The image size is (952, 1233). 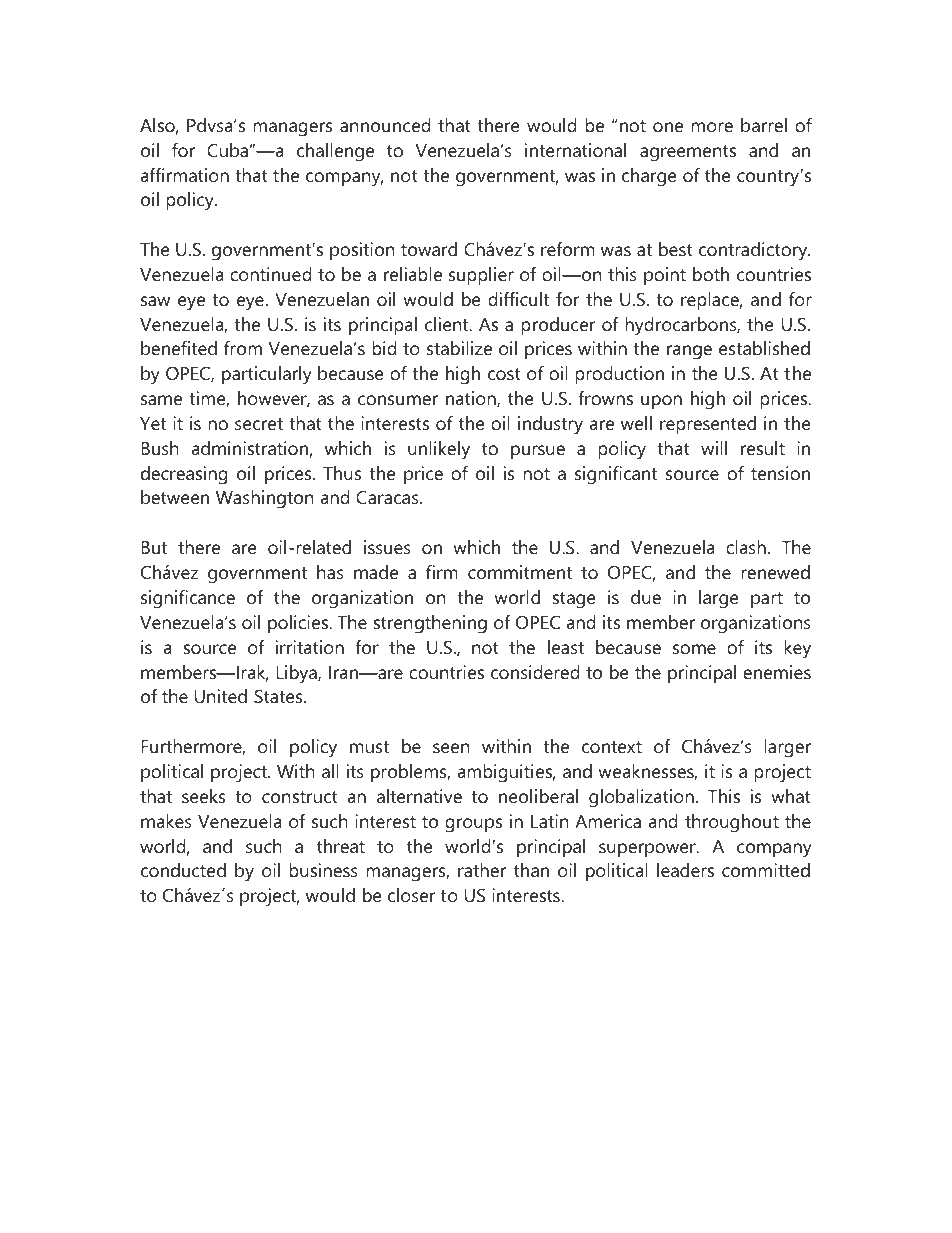 What do you see at coordinates (183, 870) in the page?
I see `conducted` at bounding box center [183, 870].
